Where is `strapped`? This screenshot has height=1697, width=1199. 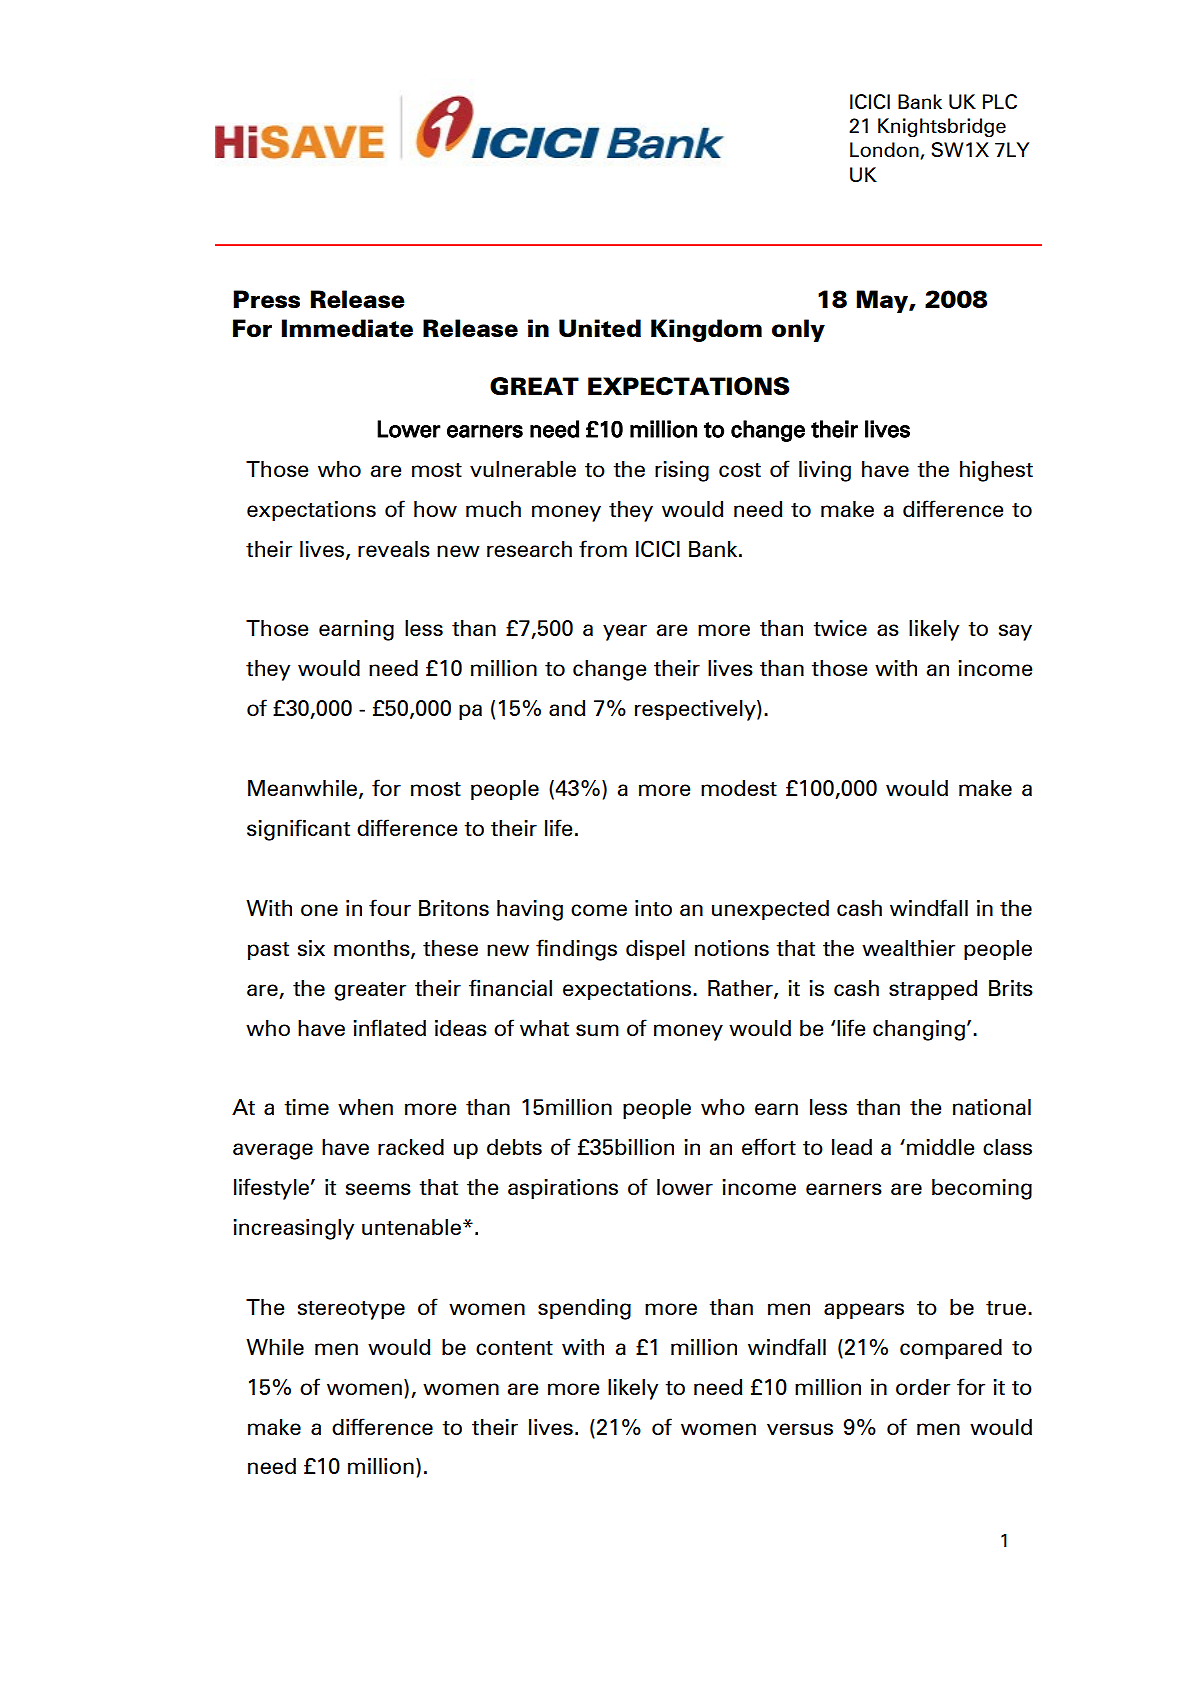 strapped is located at coordinates (933, 990).
